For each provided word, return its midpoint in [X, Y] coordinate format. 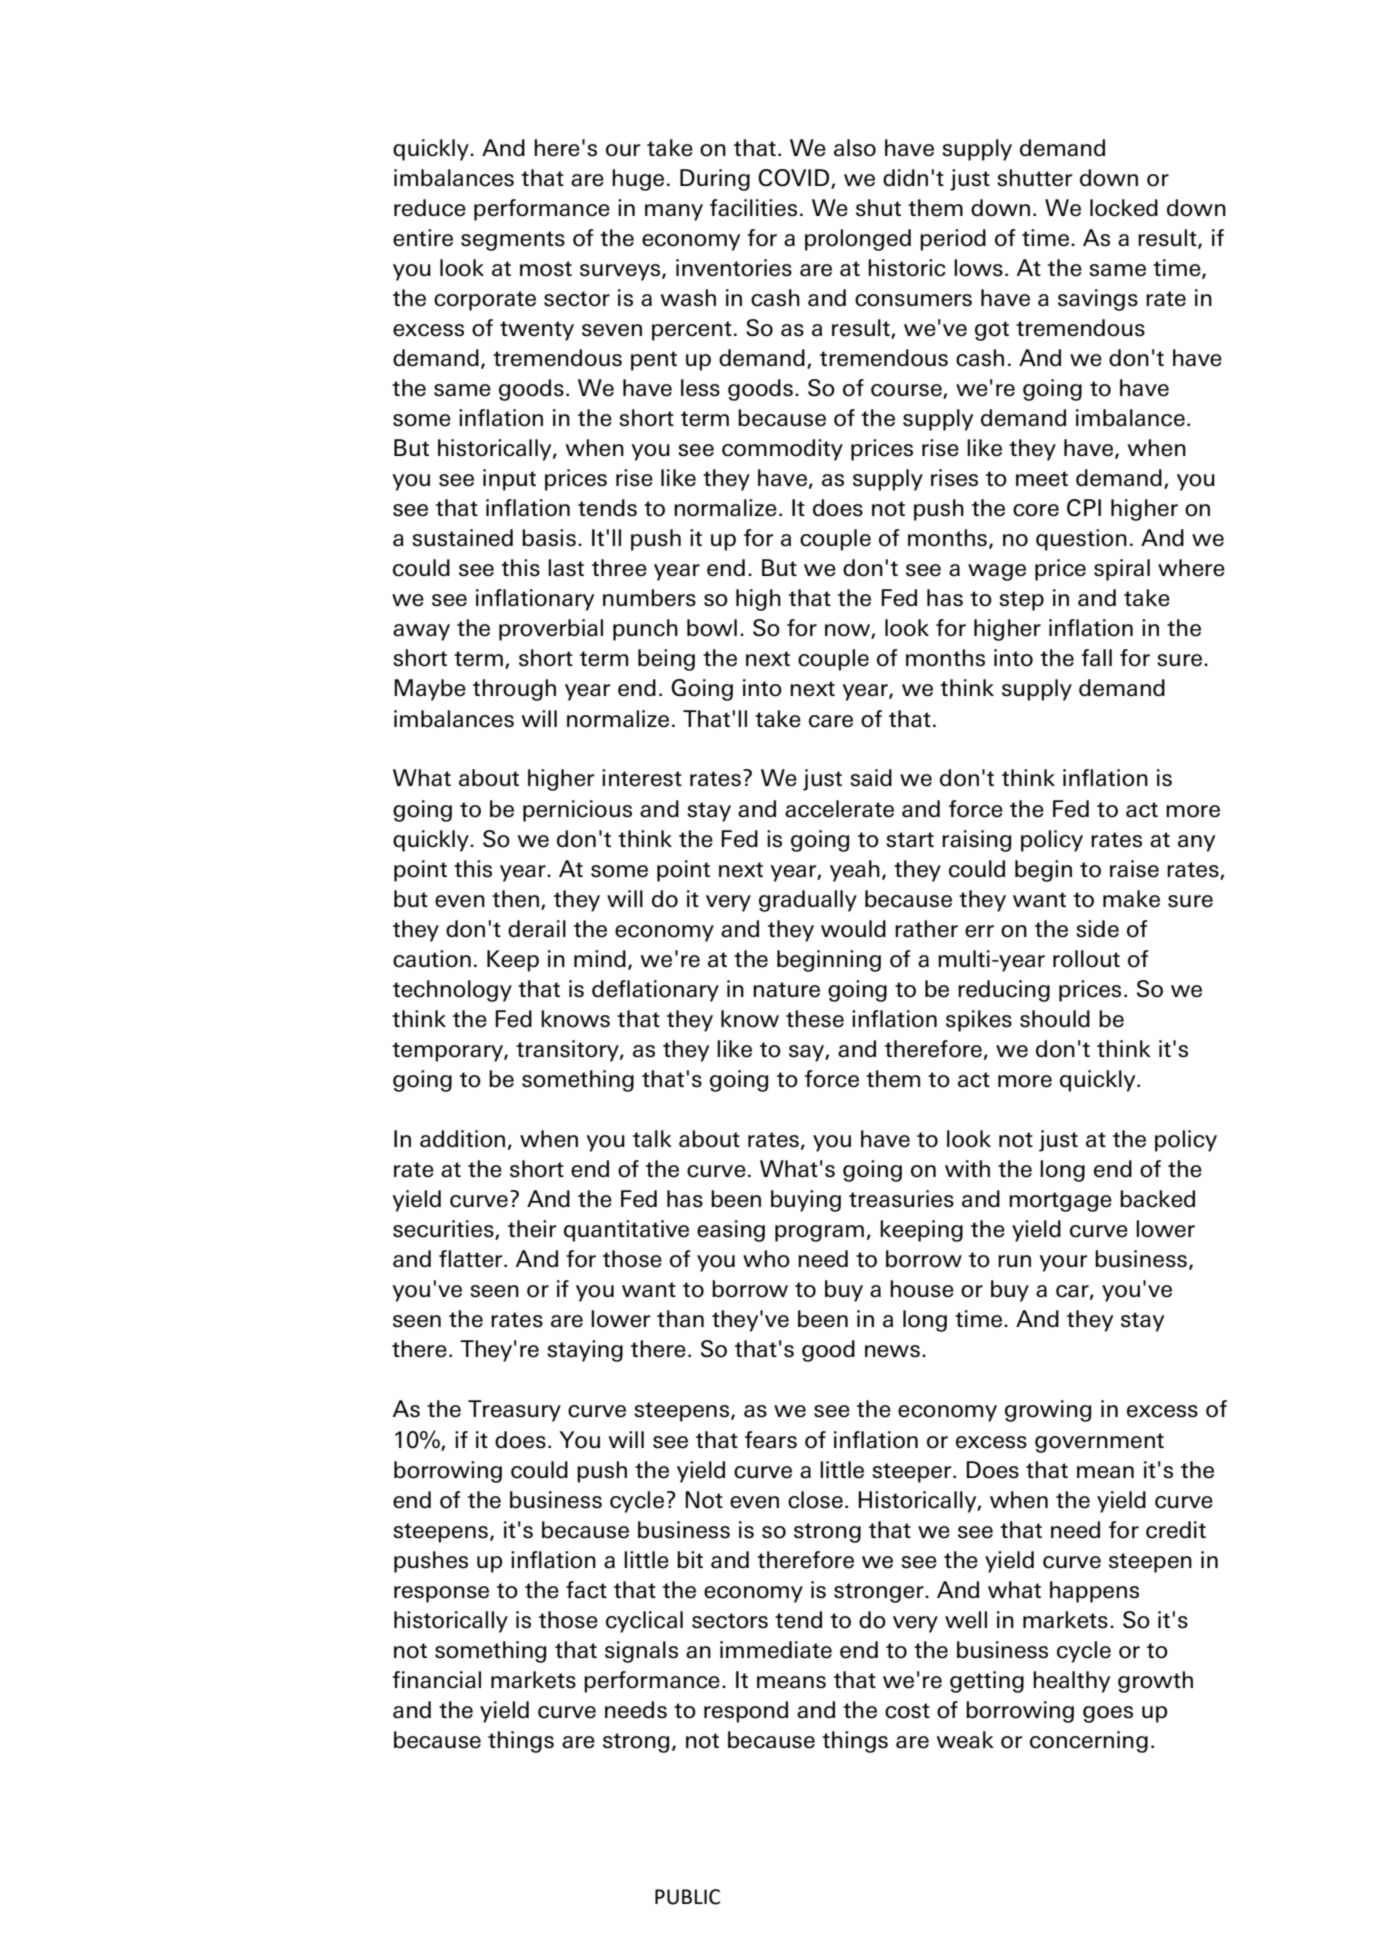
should [1055, 1019]
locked [1124, 208]
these [815, 1019]
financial [436, 1680]
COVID [795, 179]
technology [452, 991]
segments [513, 241]
